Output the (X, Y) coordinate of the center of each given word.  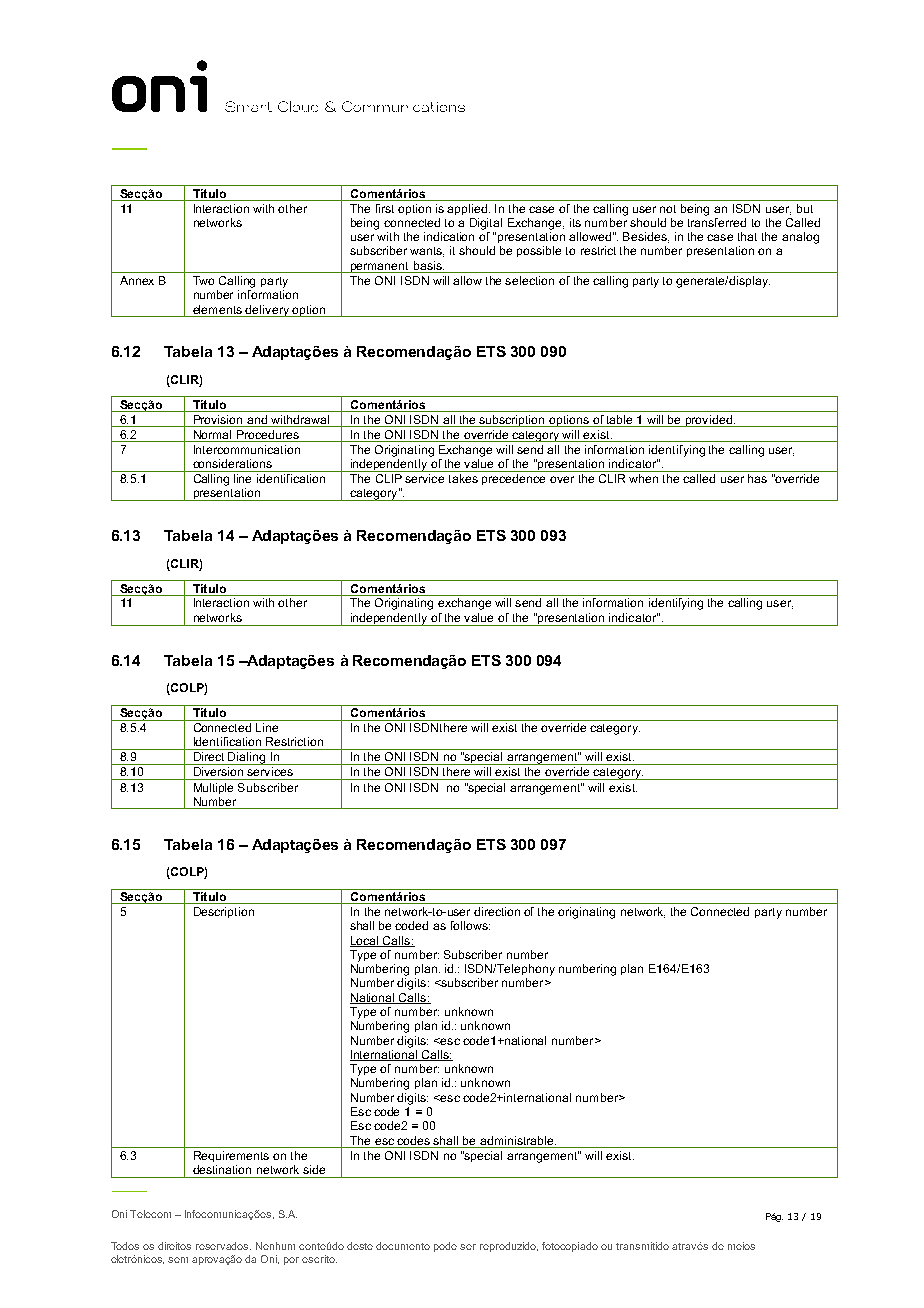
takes (463, 478)
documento (403, 1246)
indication (449, 236)
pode (445, 1247)
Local (365, 941)
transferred (717, 222)
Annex (137, 280)
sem (178, 1260)
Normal (212, 436)
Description (224, 912)
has (757, 478)
